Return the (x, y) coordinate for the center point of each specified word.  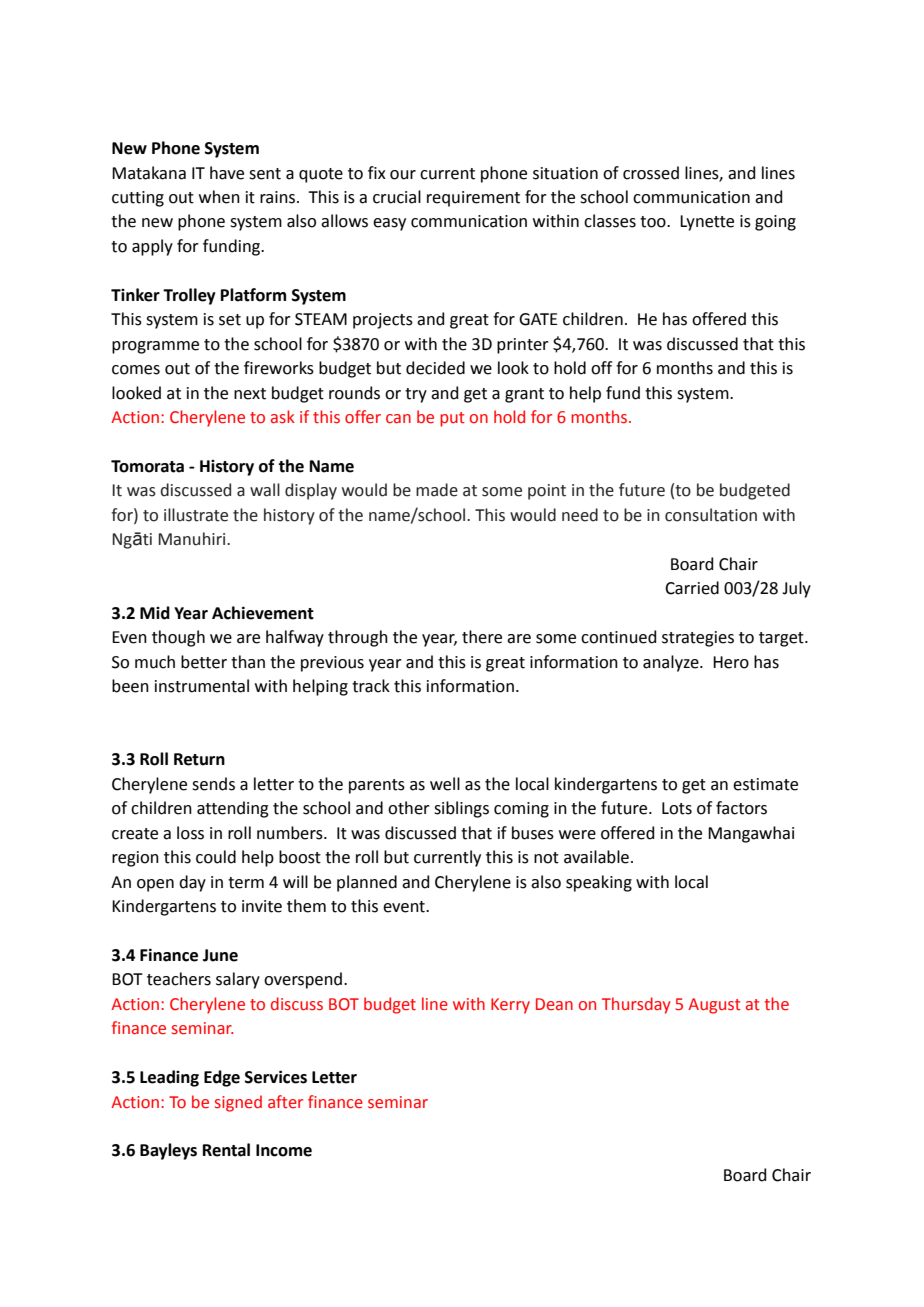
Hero (731, 662)
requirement (473, 199)
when (219, 197)
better (204, 662)
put (452, 419)
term (246, 883)
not (546, 858)
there (482, 637)
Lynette (707, 223)
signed (238, 1103)
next (250, 394)
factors (741, 808)
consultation (711, 515)
